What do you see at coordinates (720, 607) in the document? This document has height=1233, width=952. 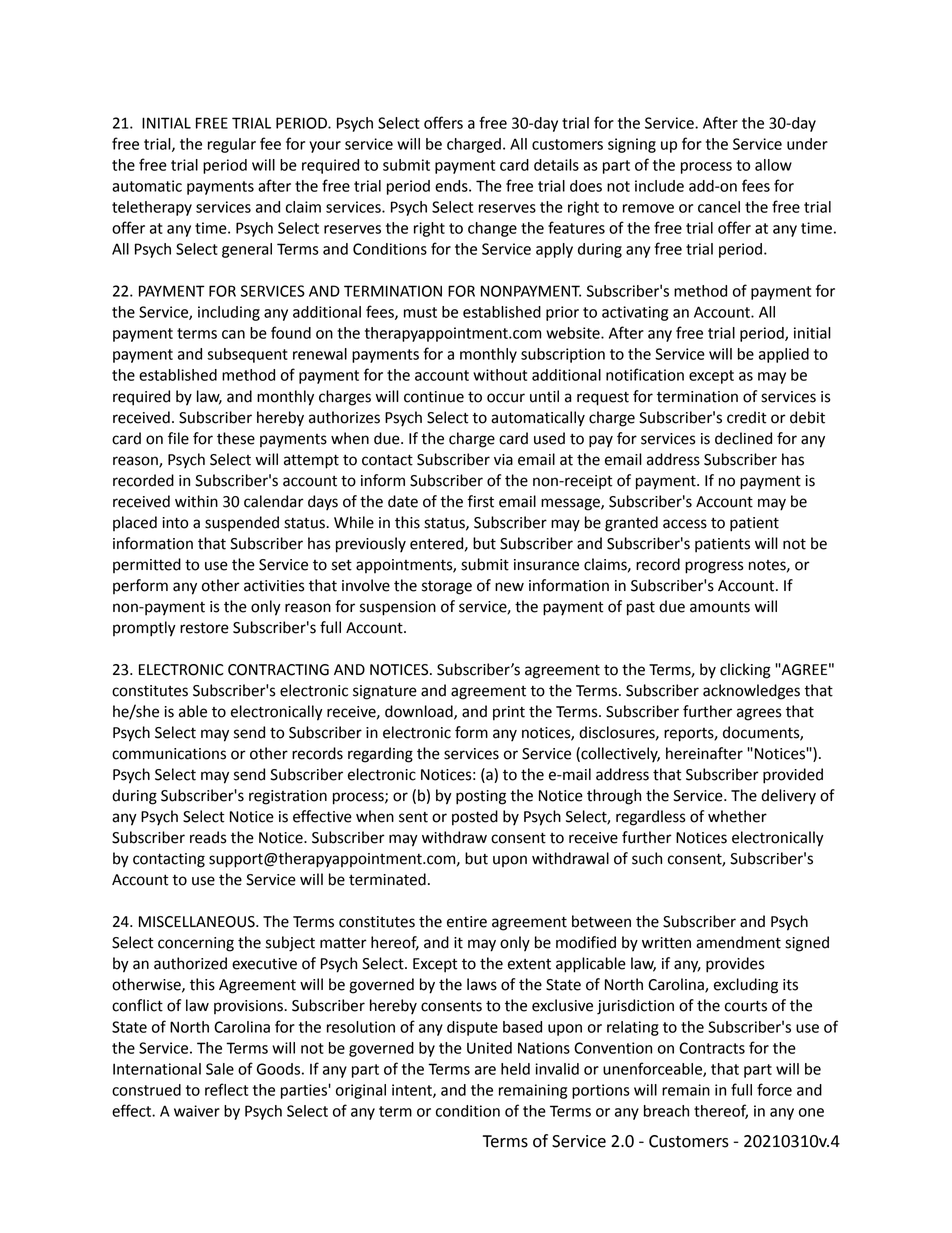 I see `amounts` at bounding box center [720, 607].
